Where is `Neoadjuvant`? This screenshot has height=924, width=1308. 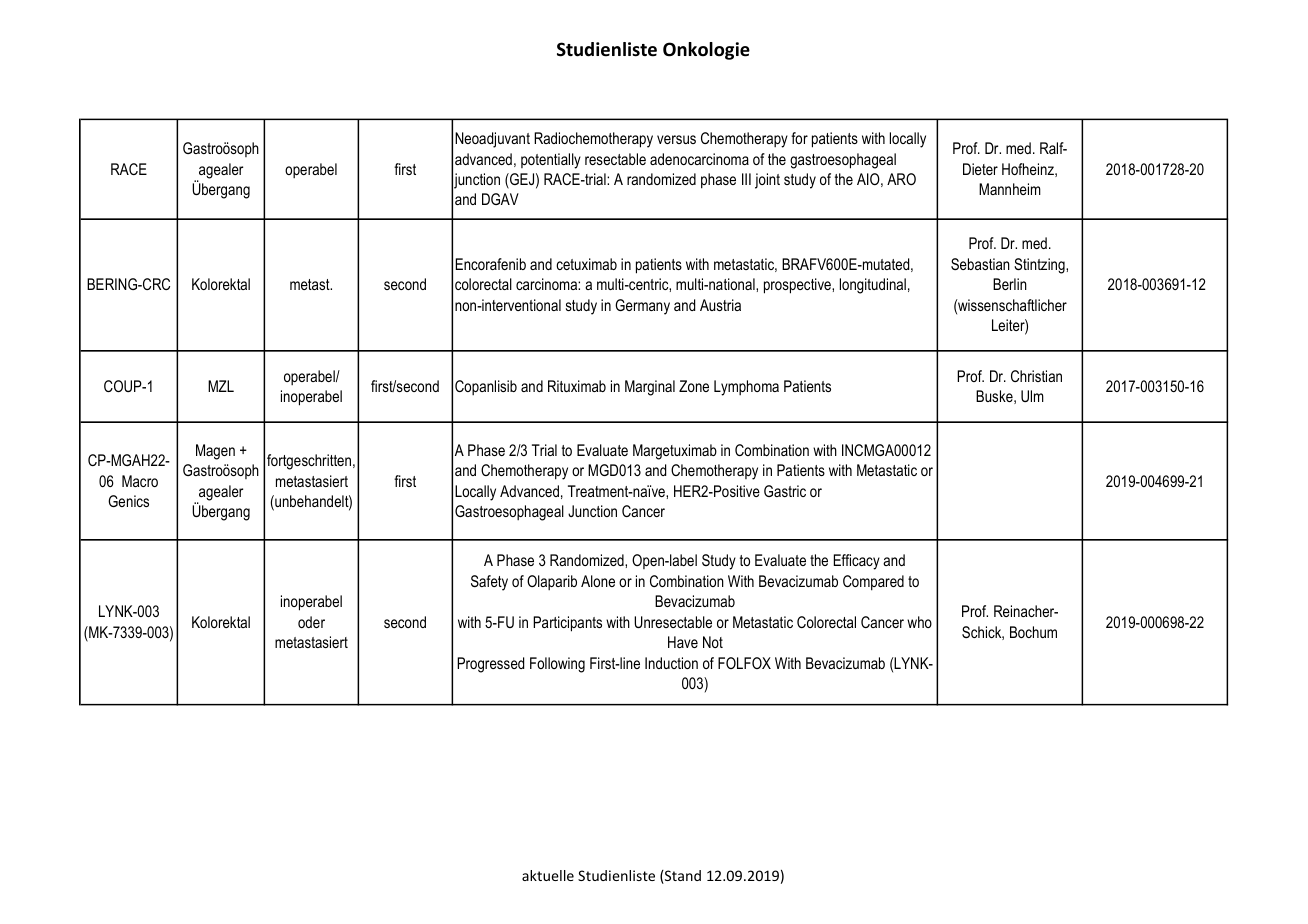 Neoadjuvant is located at coordinates (492, 140).
